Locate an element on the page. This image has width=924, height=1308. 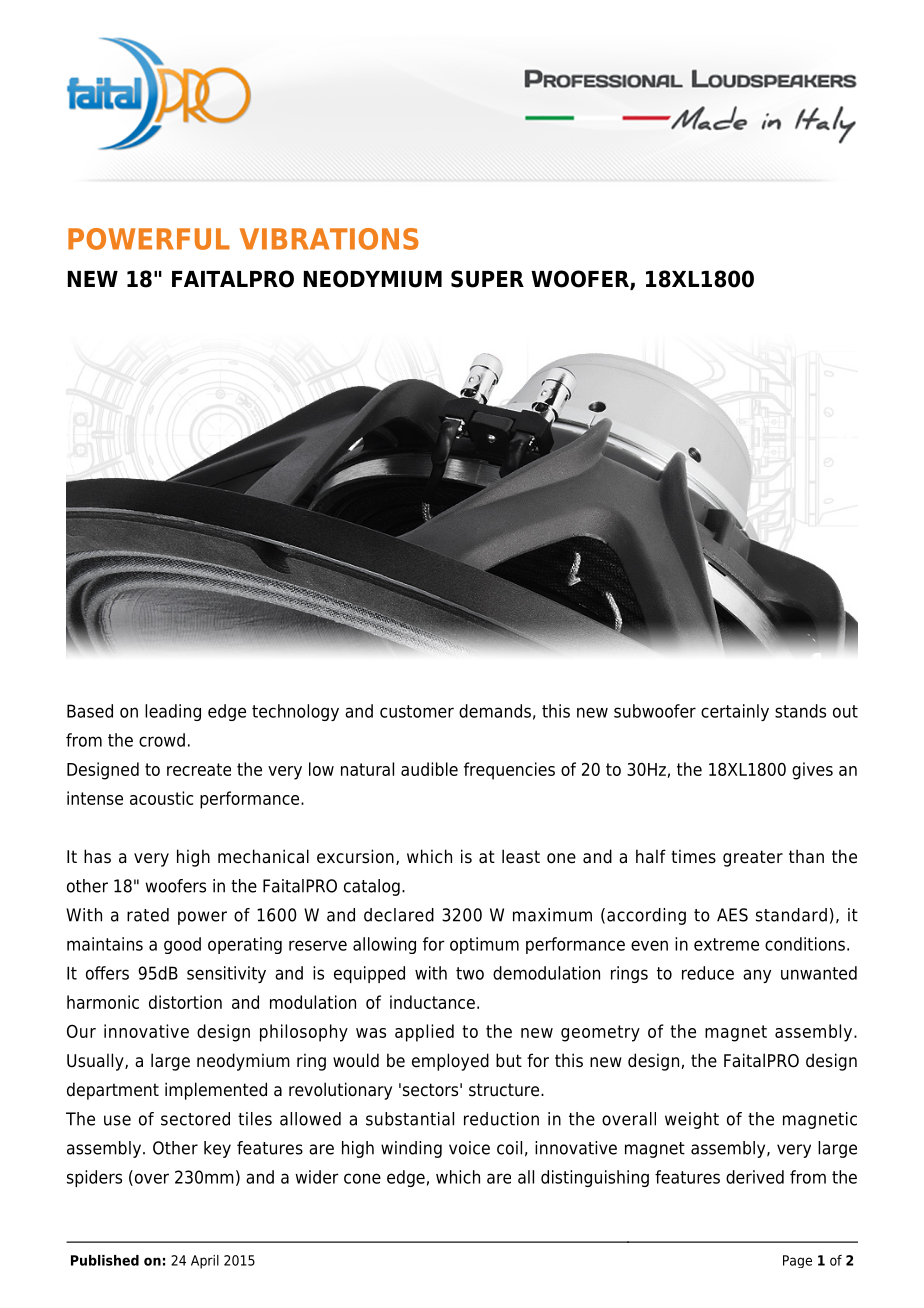
SUPER is located at coordinates (487, 279).
